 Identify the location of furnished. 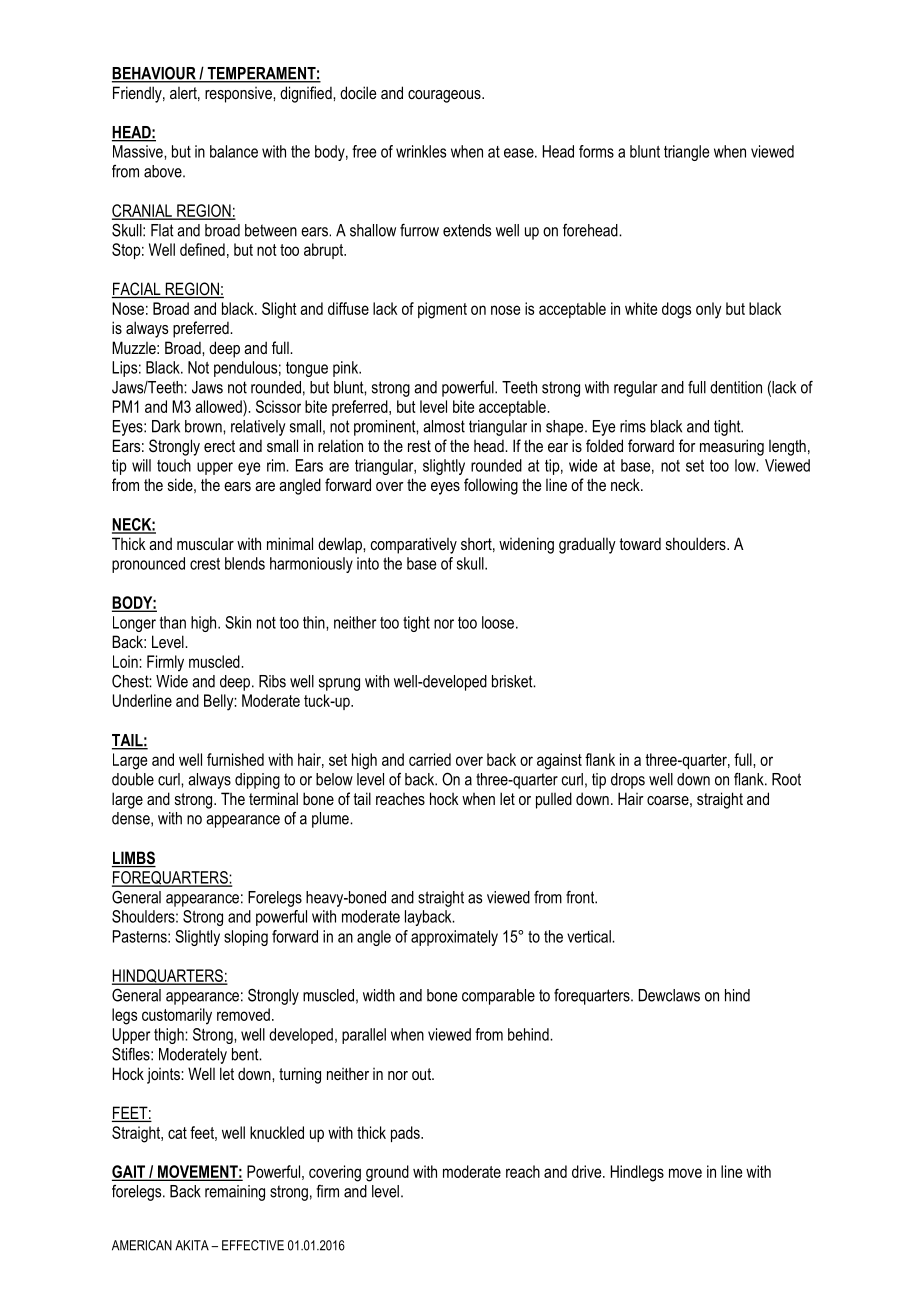
(235, 759).
